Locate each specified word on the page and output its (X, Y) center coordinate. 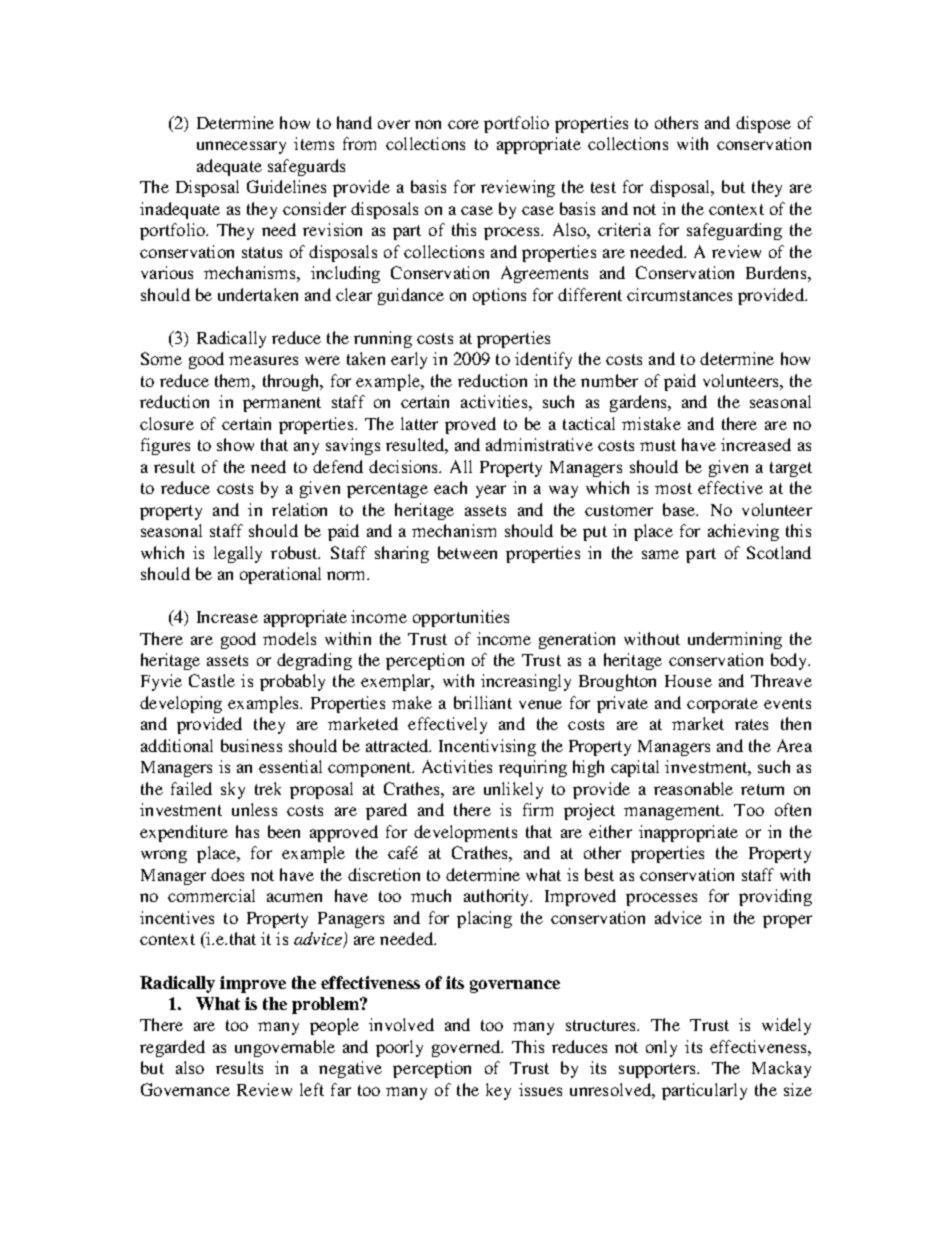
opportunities (461, 618)
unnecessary (241, 147)
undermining (735, 640)
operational (280, 575)
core (463, 124)
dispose (763, 124)
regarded (172, 1048)
